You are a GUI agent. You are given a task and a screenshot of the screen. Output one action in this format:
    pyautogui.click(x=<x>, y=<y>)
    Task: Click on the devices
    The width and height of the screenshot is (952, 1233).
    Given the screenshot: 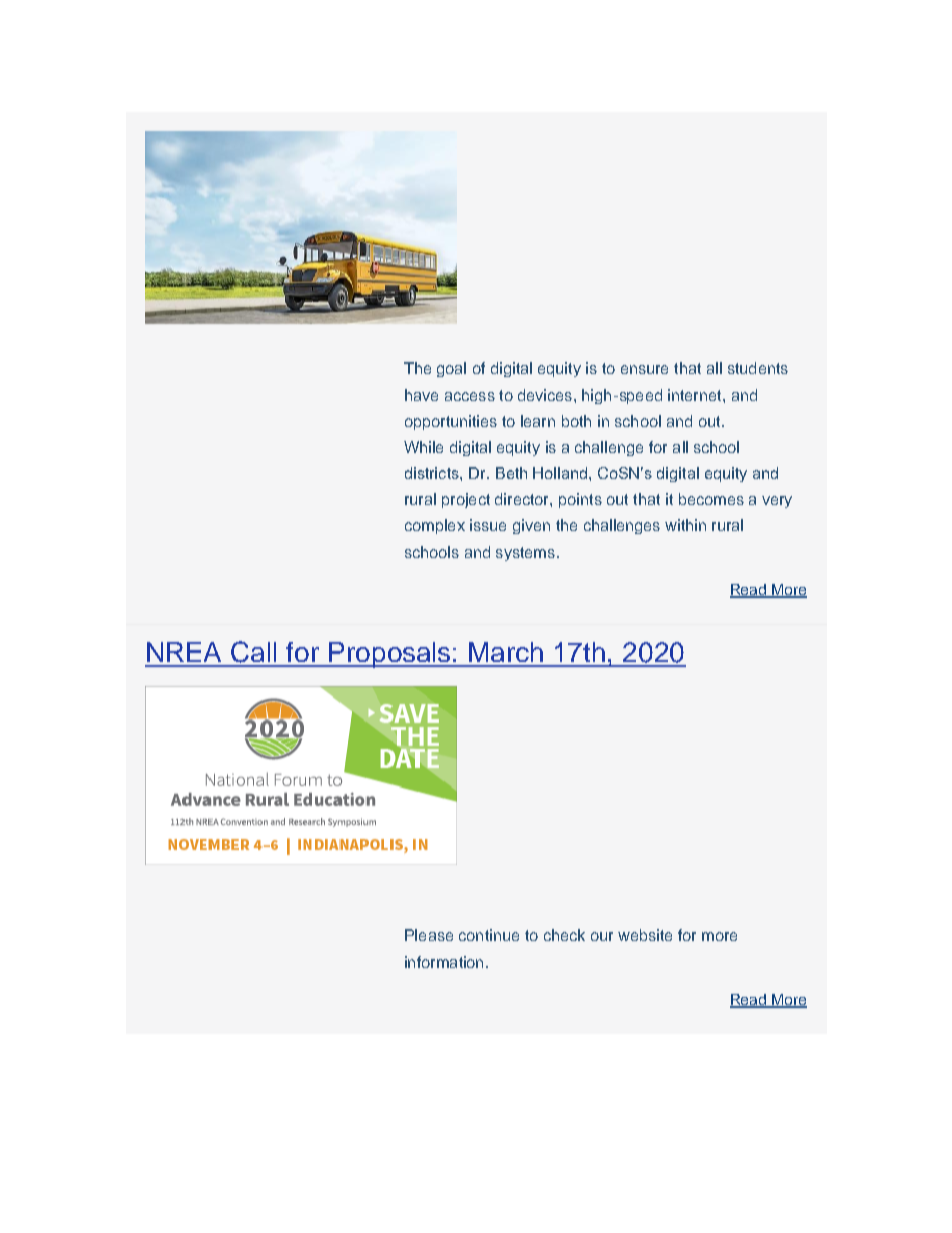 What is the action you would take?
    pyautogui.click(x=546, y=395)
